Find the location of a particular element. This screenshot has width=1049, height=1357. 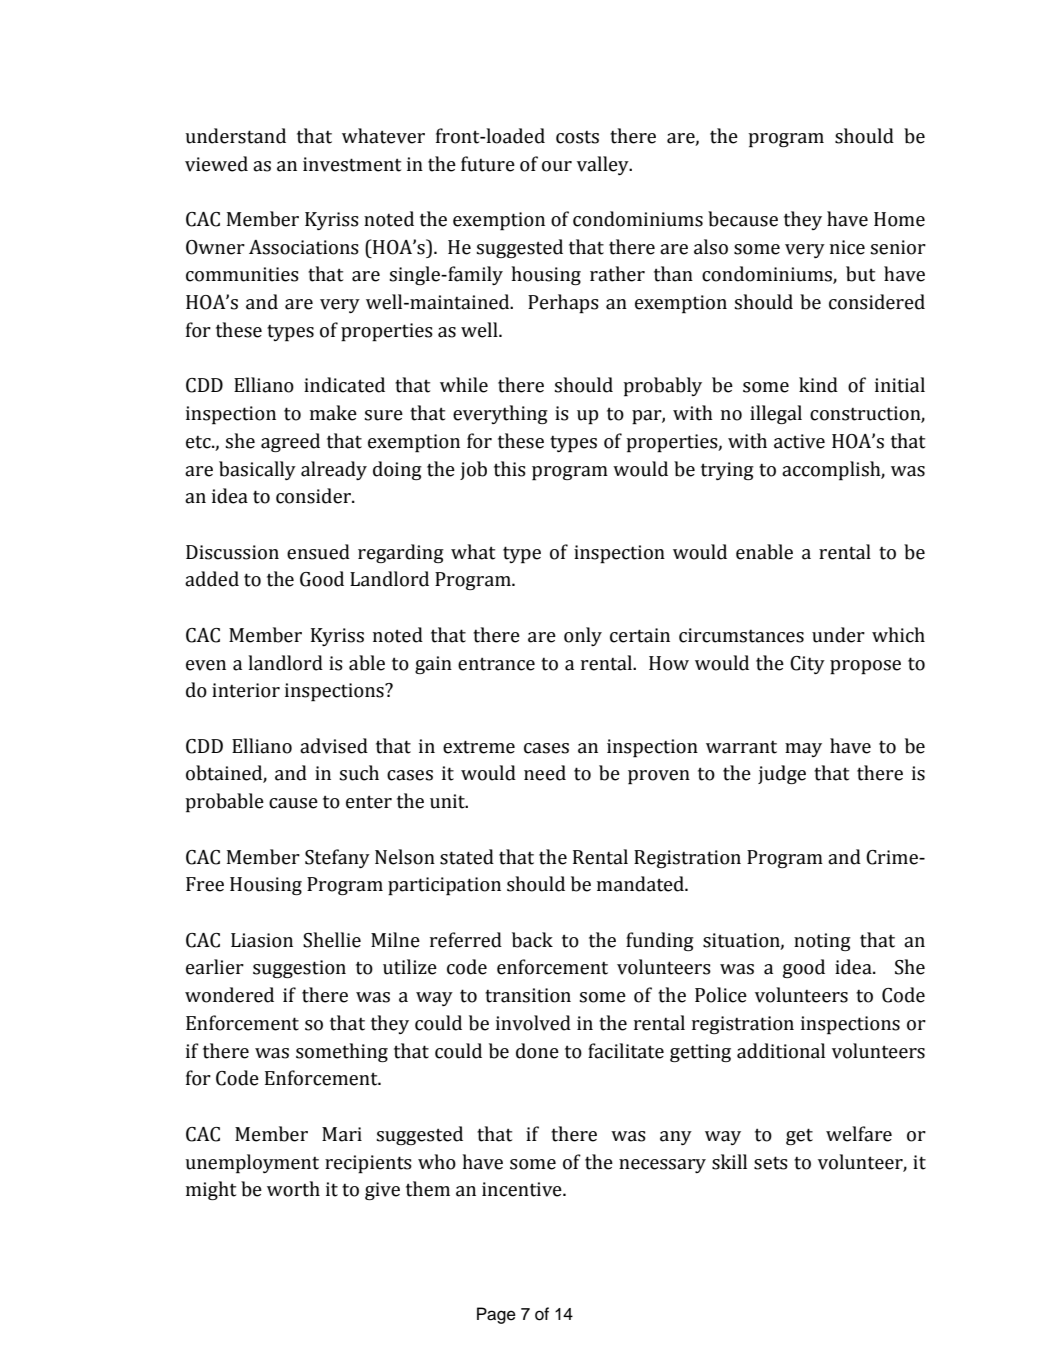

Page is located at coordinates (496, 1315).
